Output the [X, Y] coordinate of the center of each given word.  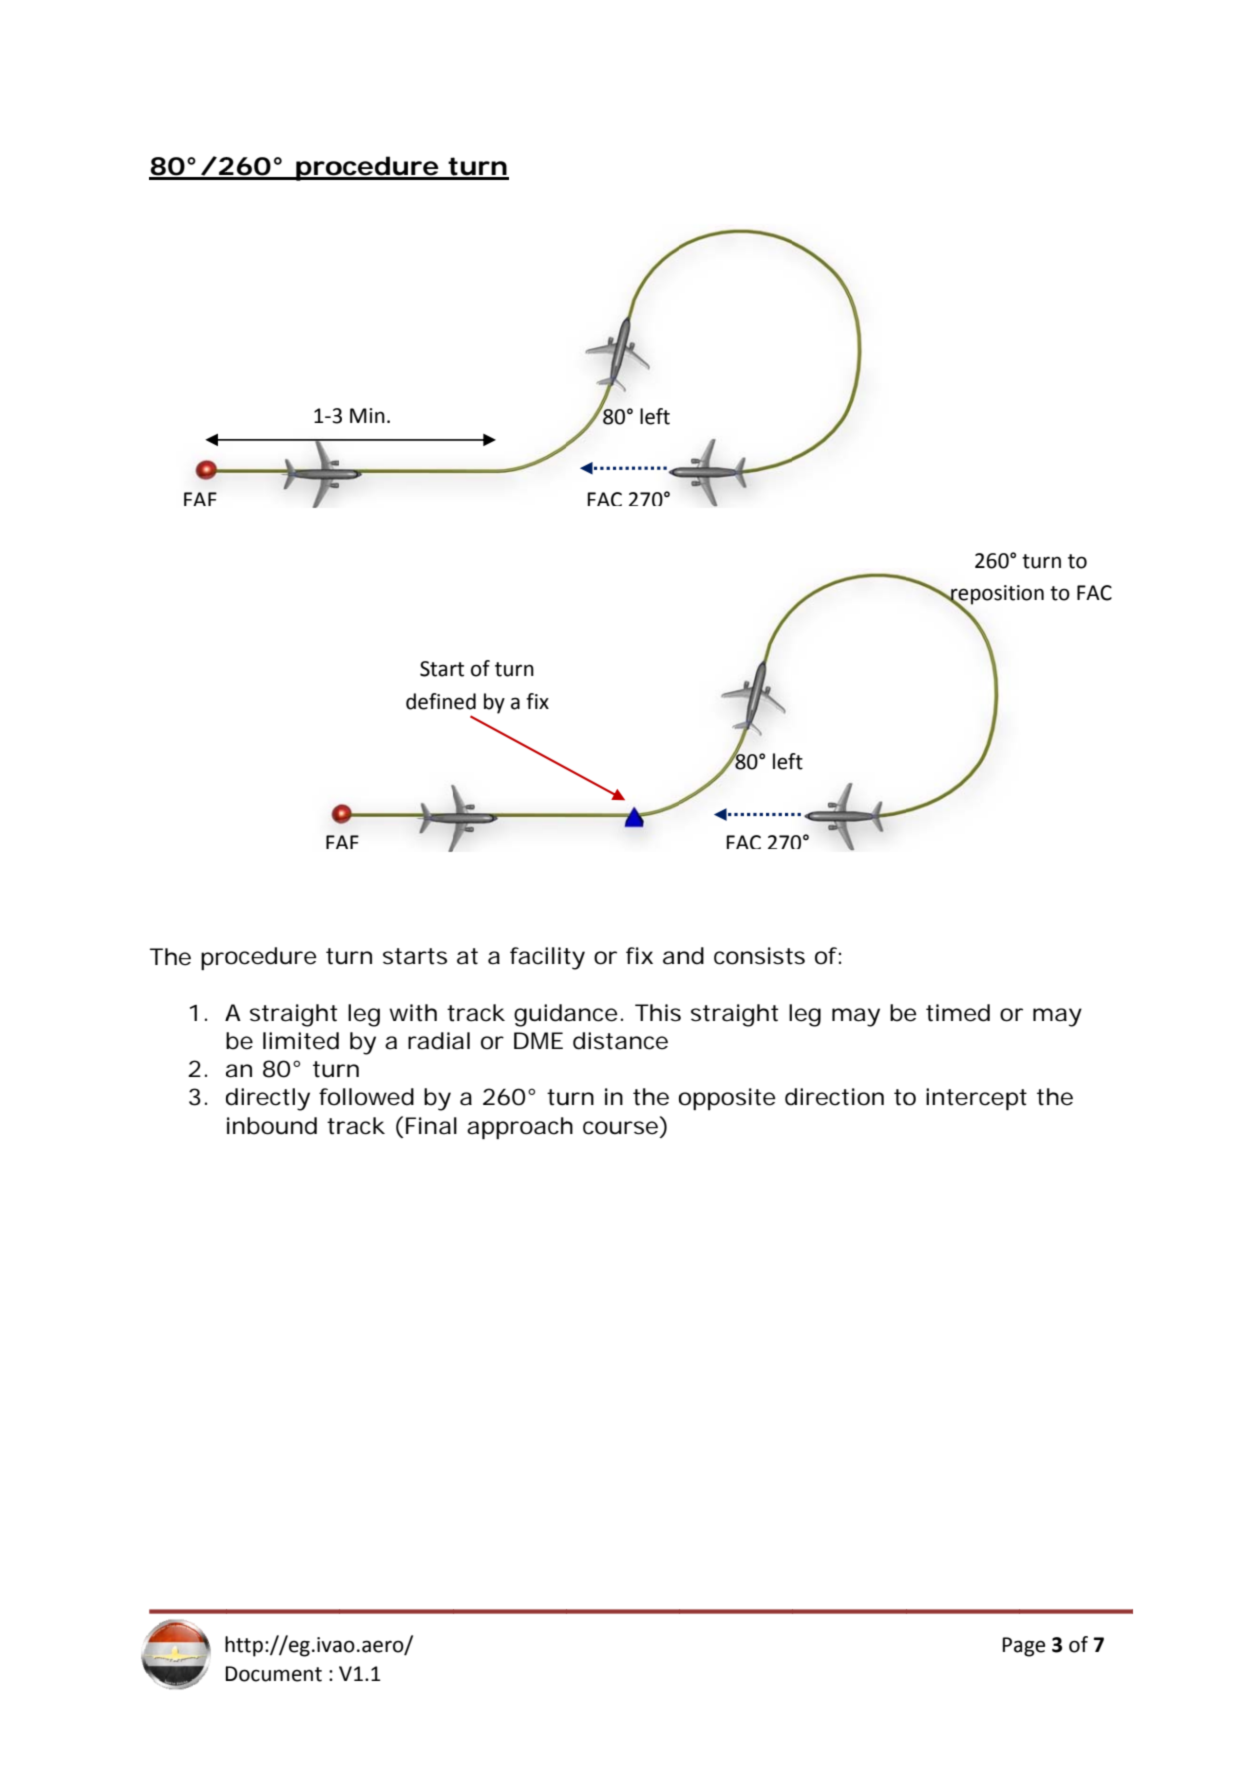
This [658, 1013]
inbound [272, 1126]
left [655, 416]
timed [958, 1013]
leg [364, 1015]
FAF [200, 499]
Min [367, 415]
